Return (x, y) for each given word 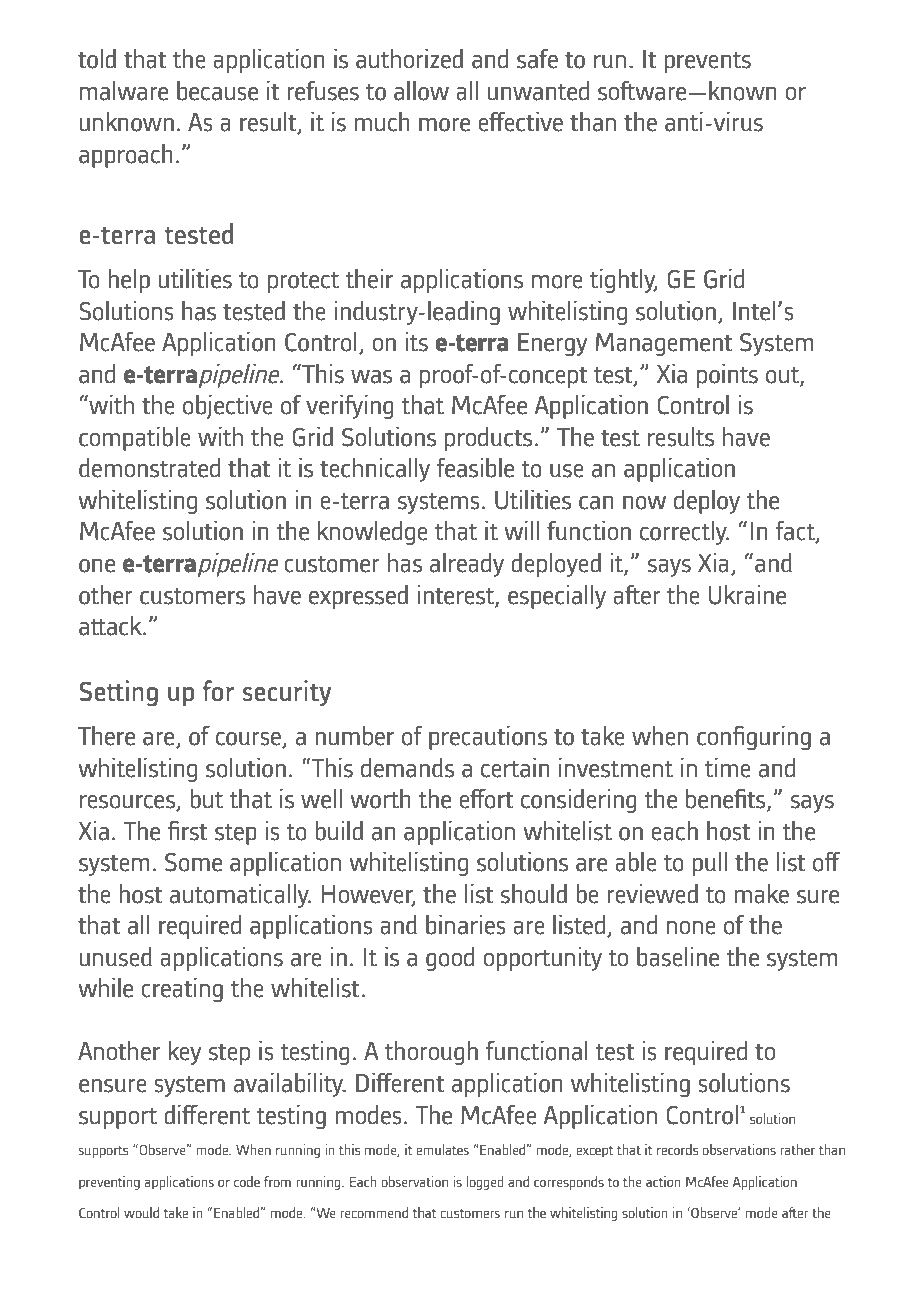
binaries (466, 924)
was (371, 377)
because (217, 90)
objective (228, 406)
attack (111, 625)
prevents (708, 62)
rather (797, 1149)
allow (421, 90)
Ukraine (747, 594)
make (762, 893)
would (141, 1212)
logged (485, 1183)
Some (193, 862)
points (727, 375)
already (467, 564)
